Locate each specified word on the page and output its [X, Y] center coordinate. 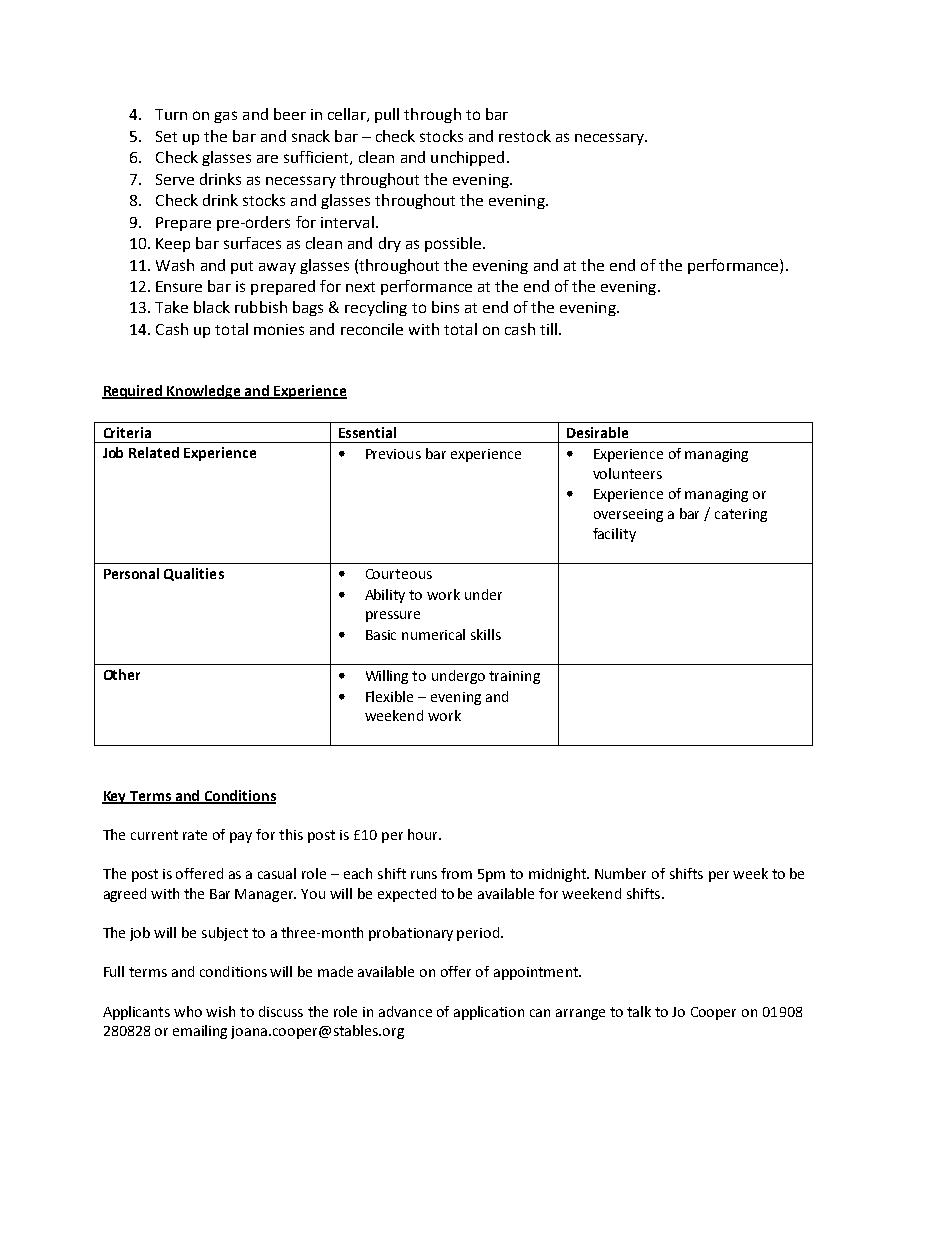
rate [195, 835]
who [188, 1011]
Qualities [194, 574]
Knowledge [205, 392]
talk [639, 1011]
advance [405, 1011]
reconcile [372, 329]
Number [620, 873]
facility [614, 535]
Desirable [597, 432]
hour [424, 834]
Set [166, 136]
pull [387, 115]
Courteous [399, 574]
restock [525, 136]
